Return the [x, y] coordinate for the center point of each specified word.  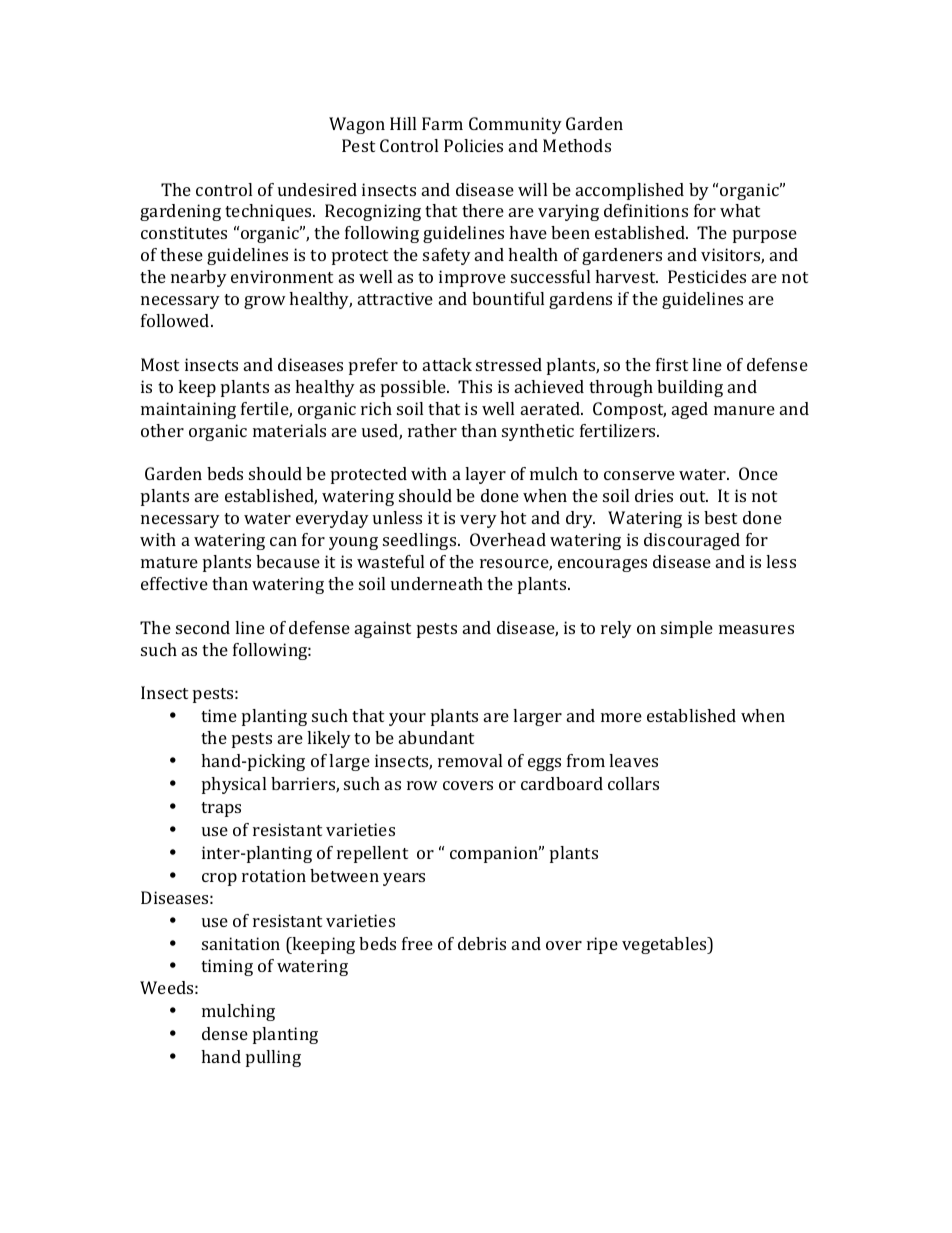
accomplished [630, 191]
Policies [473, 145]
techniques [269, 212]
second [203, 627]
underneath [437, 583]
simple [687, 629]
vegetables [665, 945]
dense [225, 1033]
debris [482, 943]
